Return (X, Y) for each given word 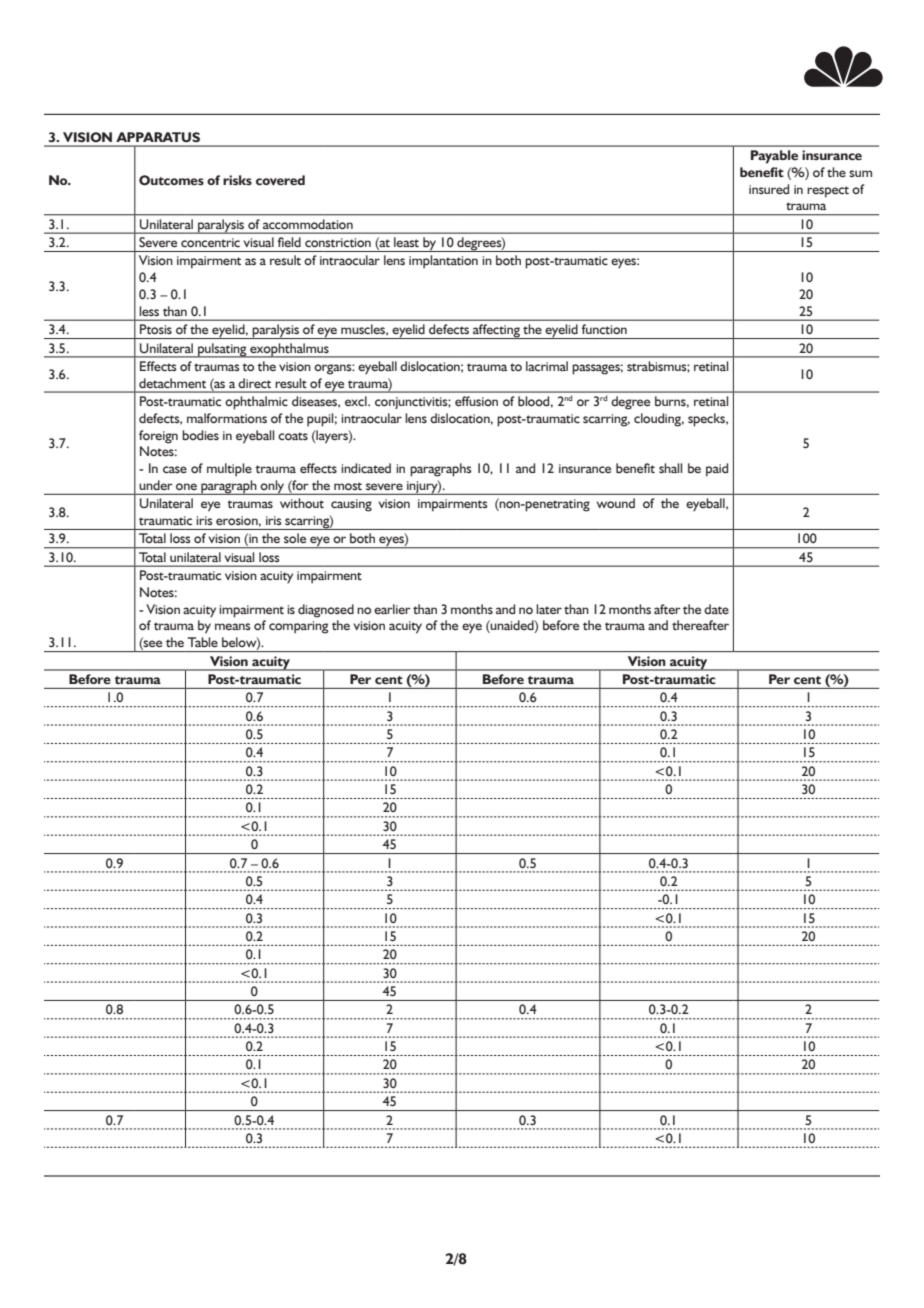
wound (616, 503)
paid (717, 470)
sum (860, 173)
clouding (659, 420)
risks (237, 180)
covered (280, 180)
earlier (392, 609)
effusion (476, 401)
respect (828, 192)
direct (254, 383)
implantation (443, 262)
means (233, 626)
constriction (338, 242)
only (272, 487)
